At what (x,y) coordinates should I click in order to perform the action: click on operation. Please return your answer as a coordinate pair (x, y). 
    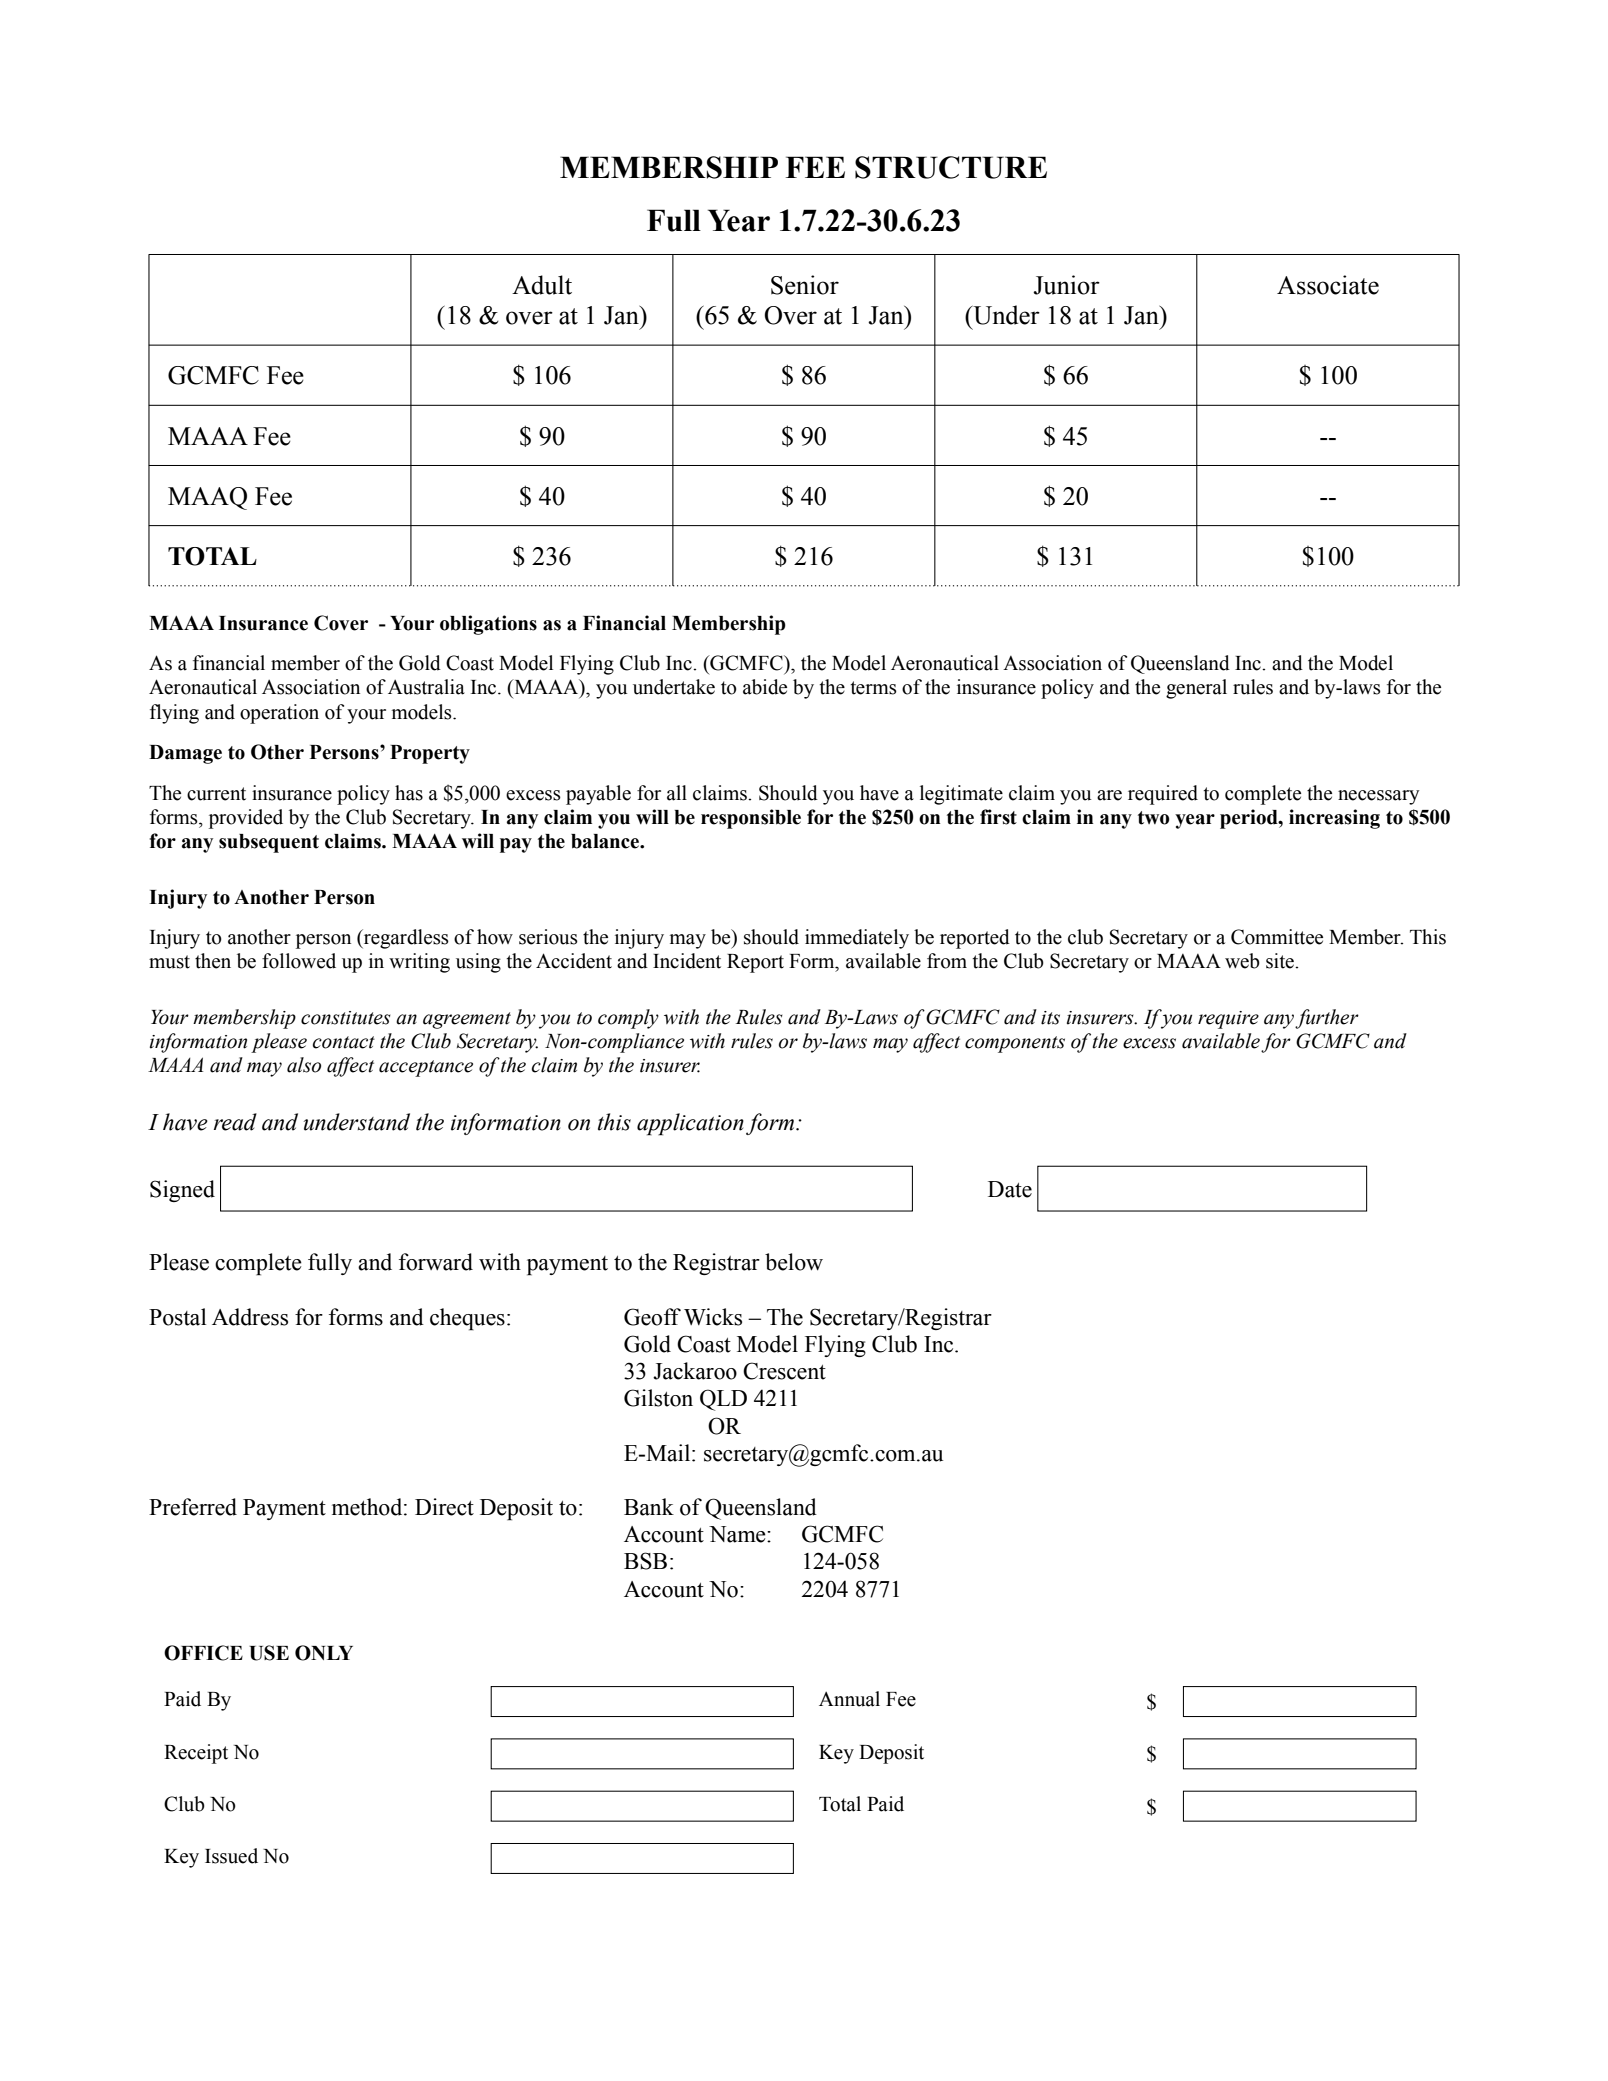
    Looking at the image, I should click on (279, 714).
